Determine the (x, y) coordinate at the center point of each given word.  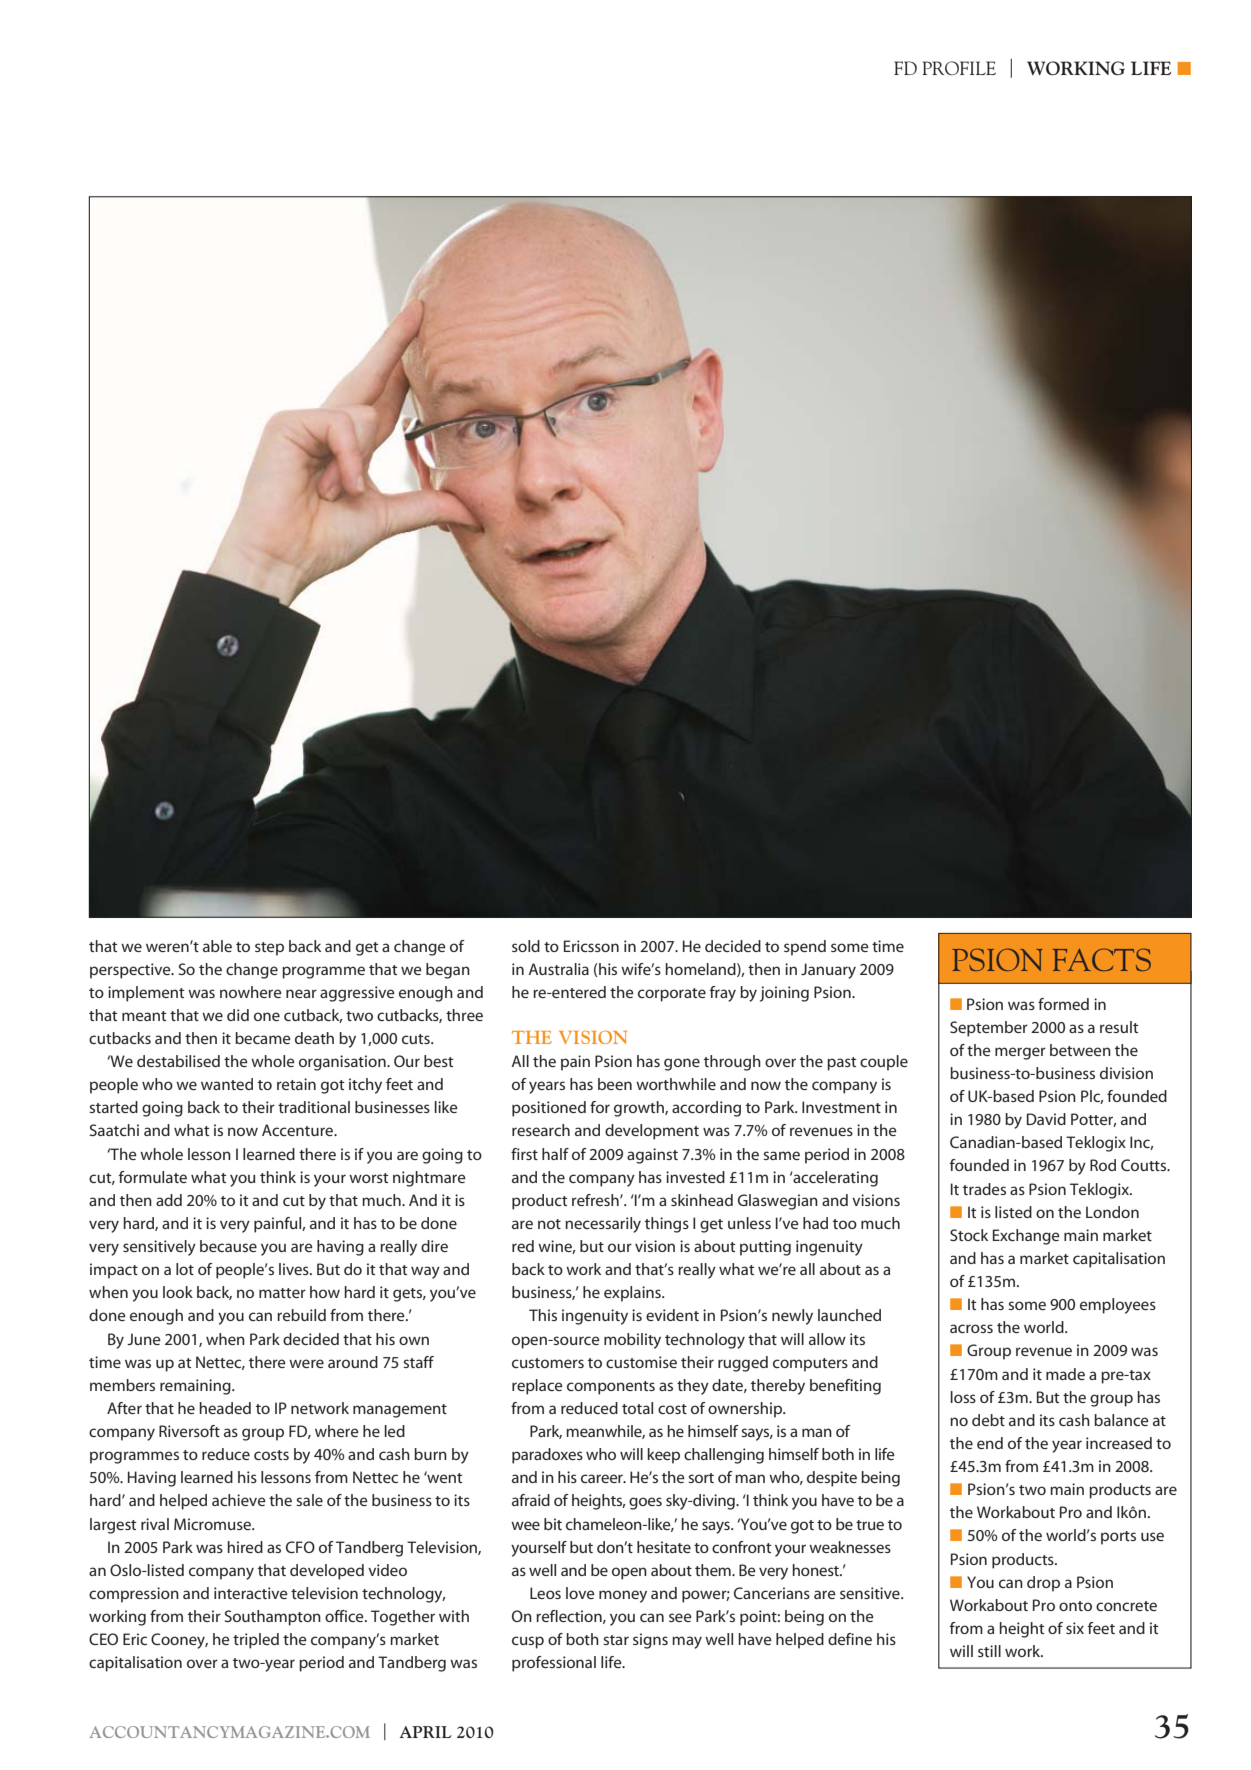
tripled (256, 1641)
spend (805, 948)
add (169, 1200)
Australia (559, 969)
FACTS (1102, 959)
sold (526, 946)
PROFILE (959, 68)
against (652, 1156)
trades (984, 1189)
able (217, 946)
